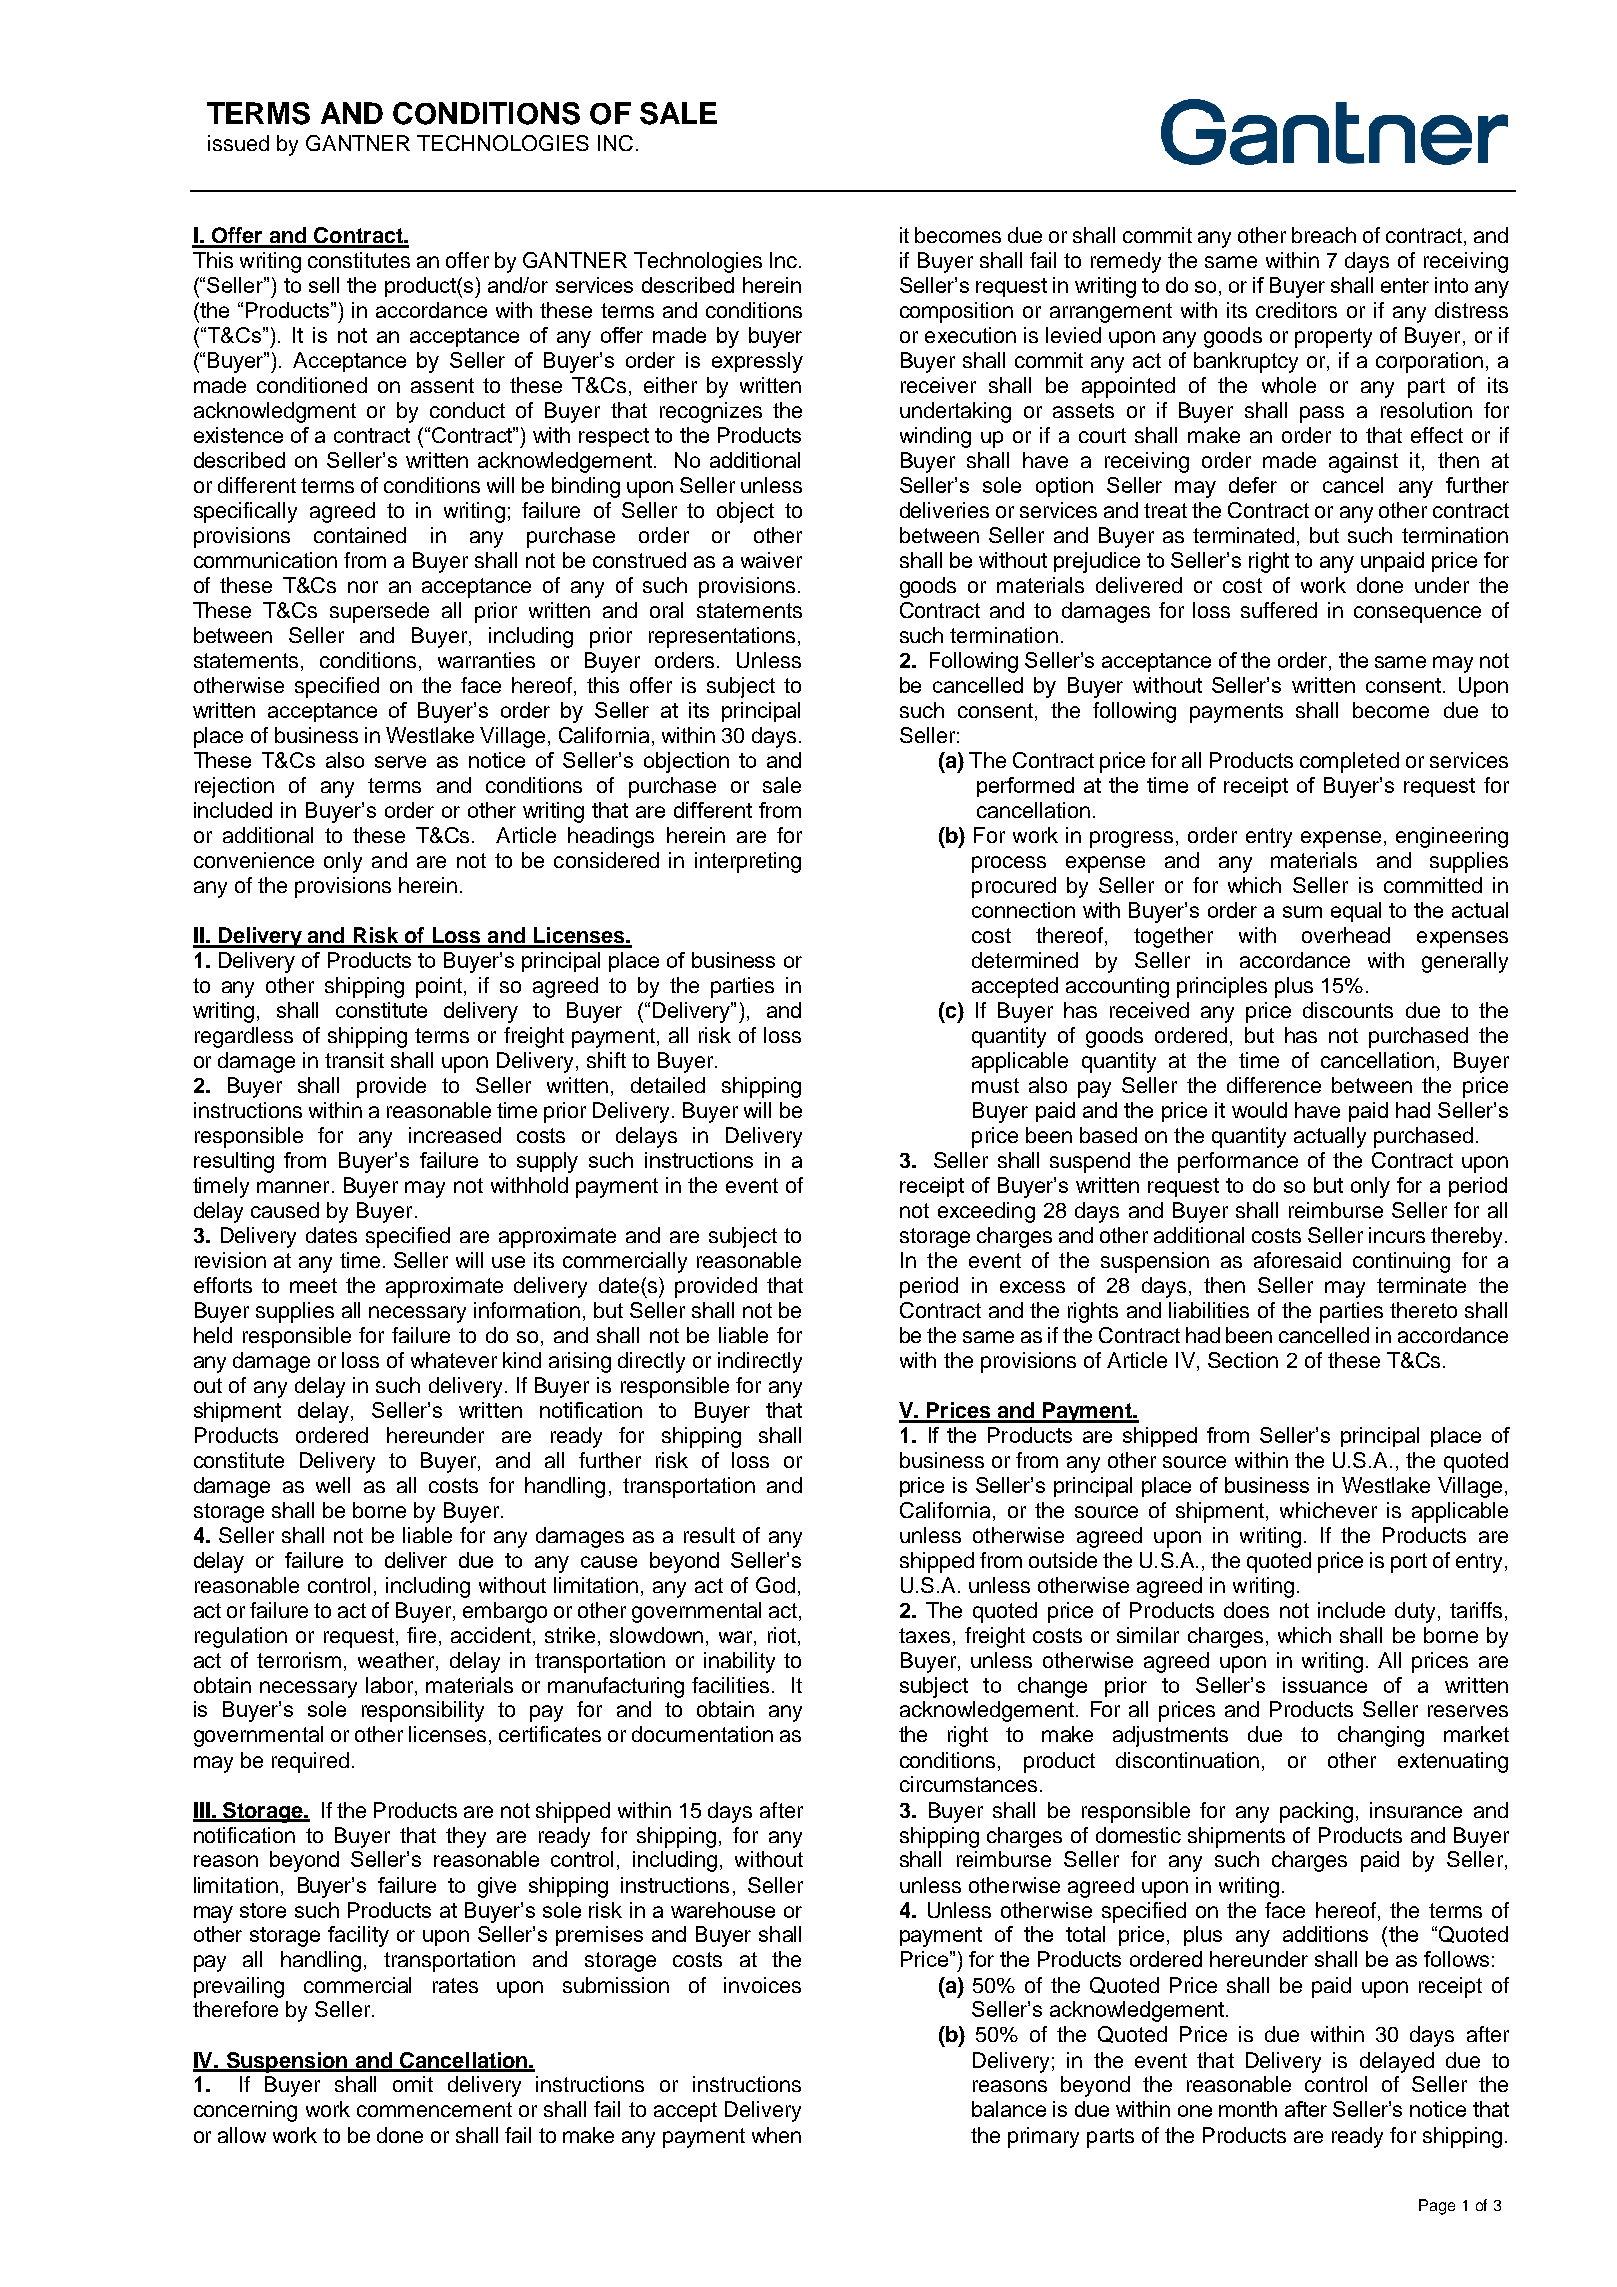 The width and height of the document is (1617, 2287). Describe the element at coordinates (333, 1485) in the document. I see `well` at that location.
